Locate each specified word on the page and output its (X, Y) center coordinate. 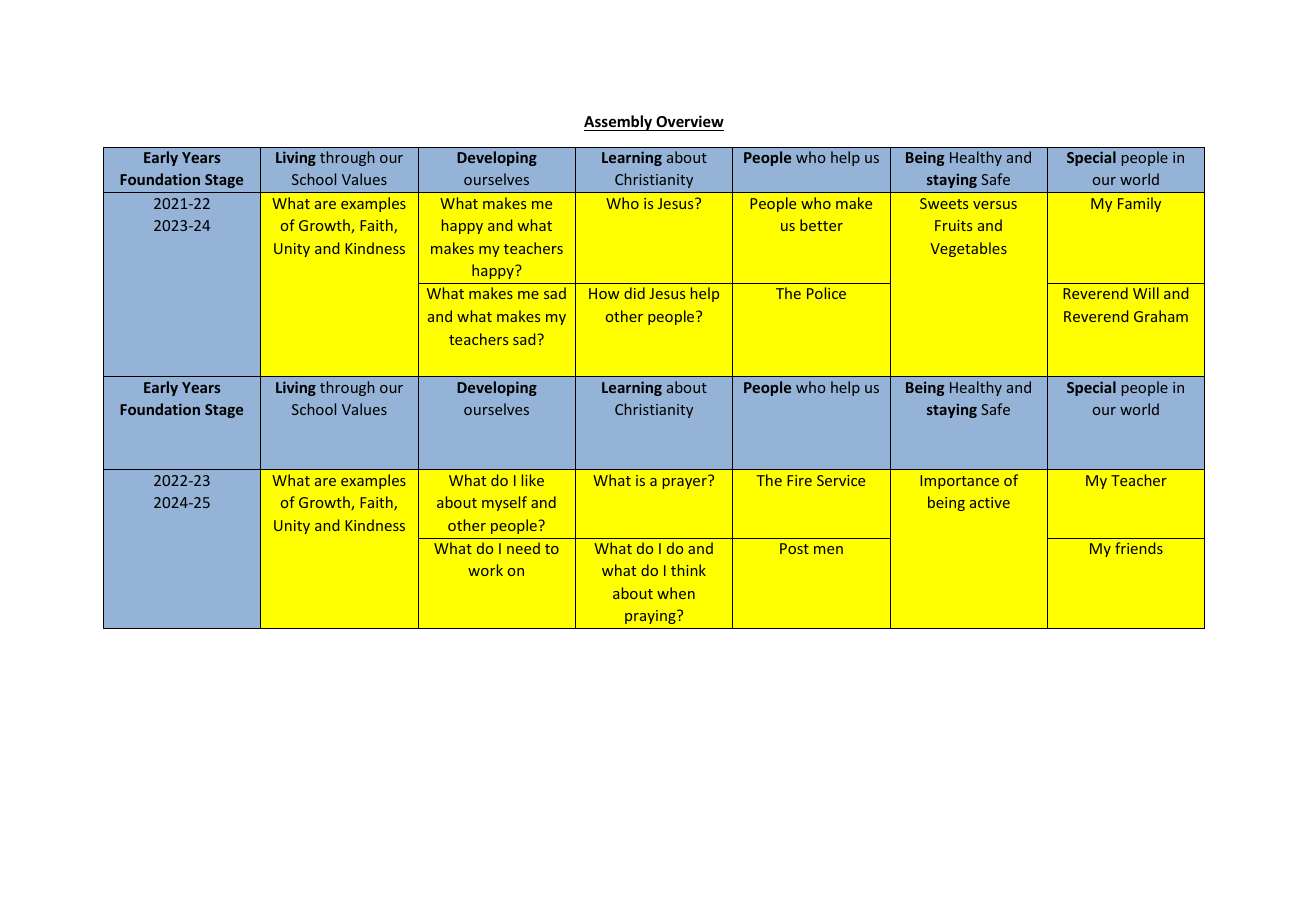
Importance (959, 482)
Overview (690, 121)
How (604, 293)
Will (1146, 293)
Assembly (619, 123)
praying (651, 617)
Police (826, 293)
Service (841, 480)
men (828, 550)
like (533, 480)
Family (1139, 204)
